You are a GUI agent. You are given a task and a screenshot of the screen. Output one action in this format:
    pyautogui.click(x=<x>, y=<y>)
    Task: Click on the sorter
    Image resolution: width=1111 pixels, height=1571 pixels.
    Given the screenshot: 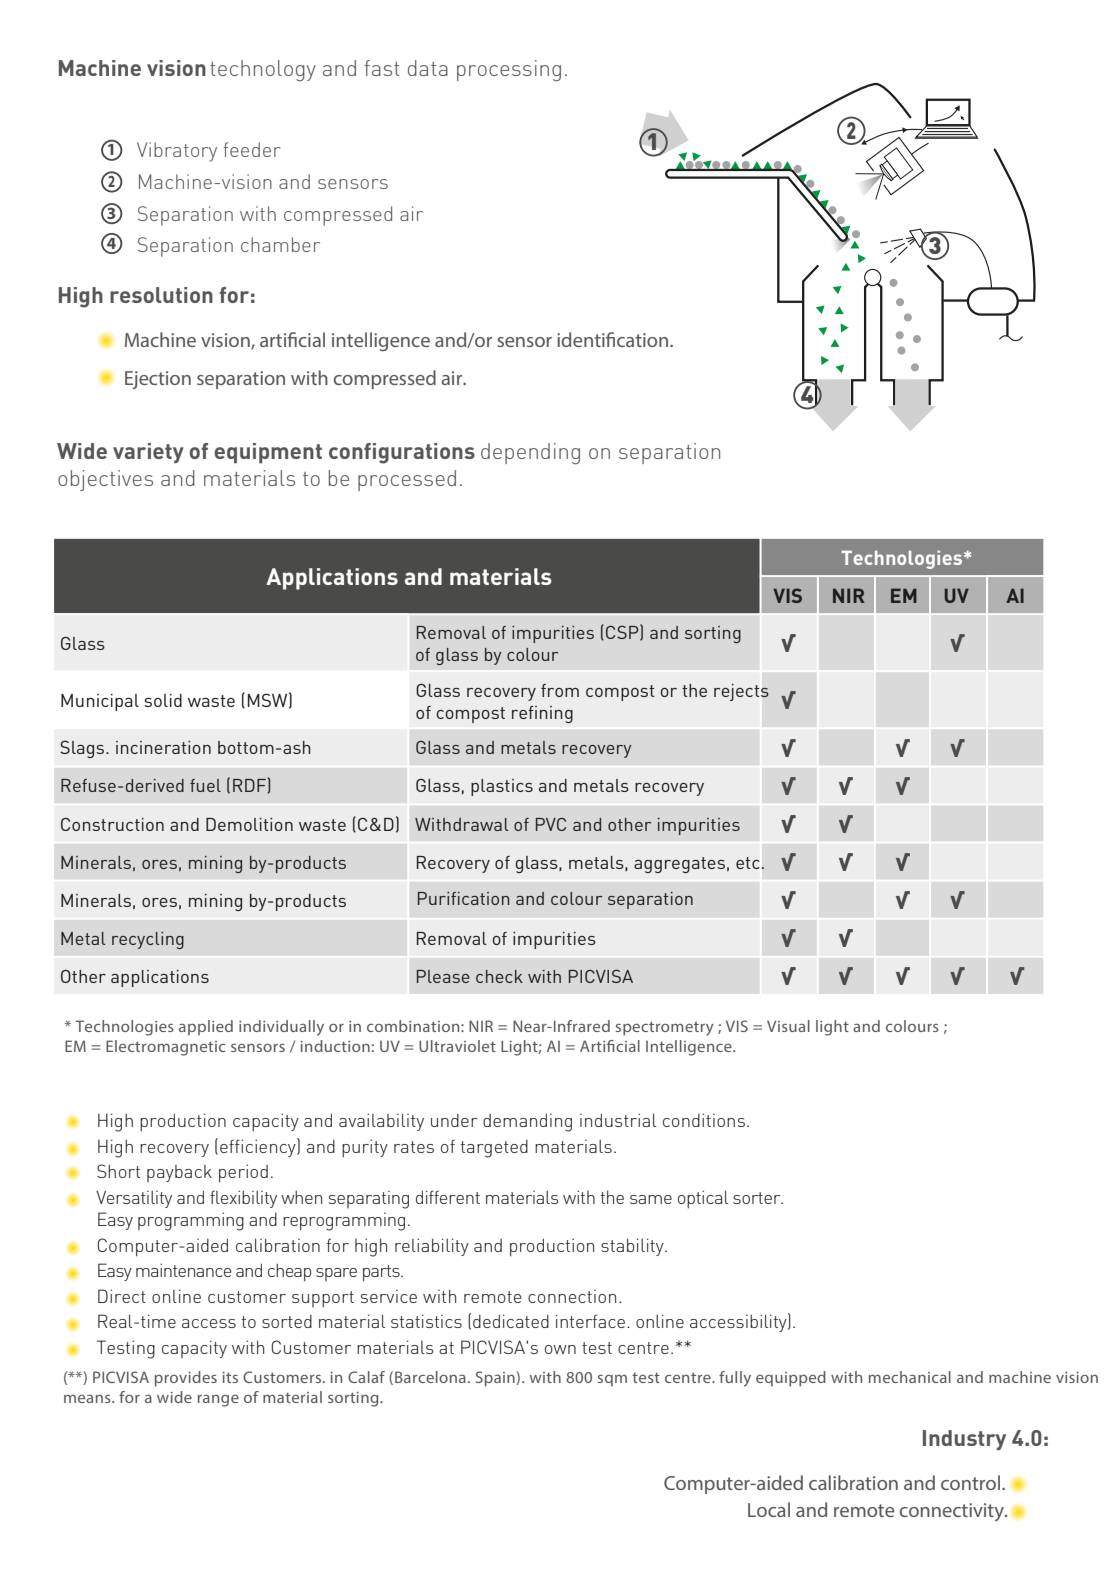 What is the action you would take?
    pyautogui.click(x=758, y=1198)
